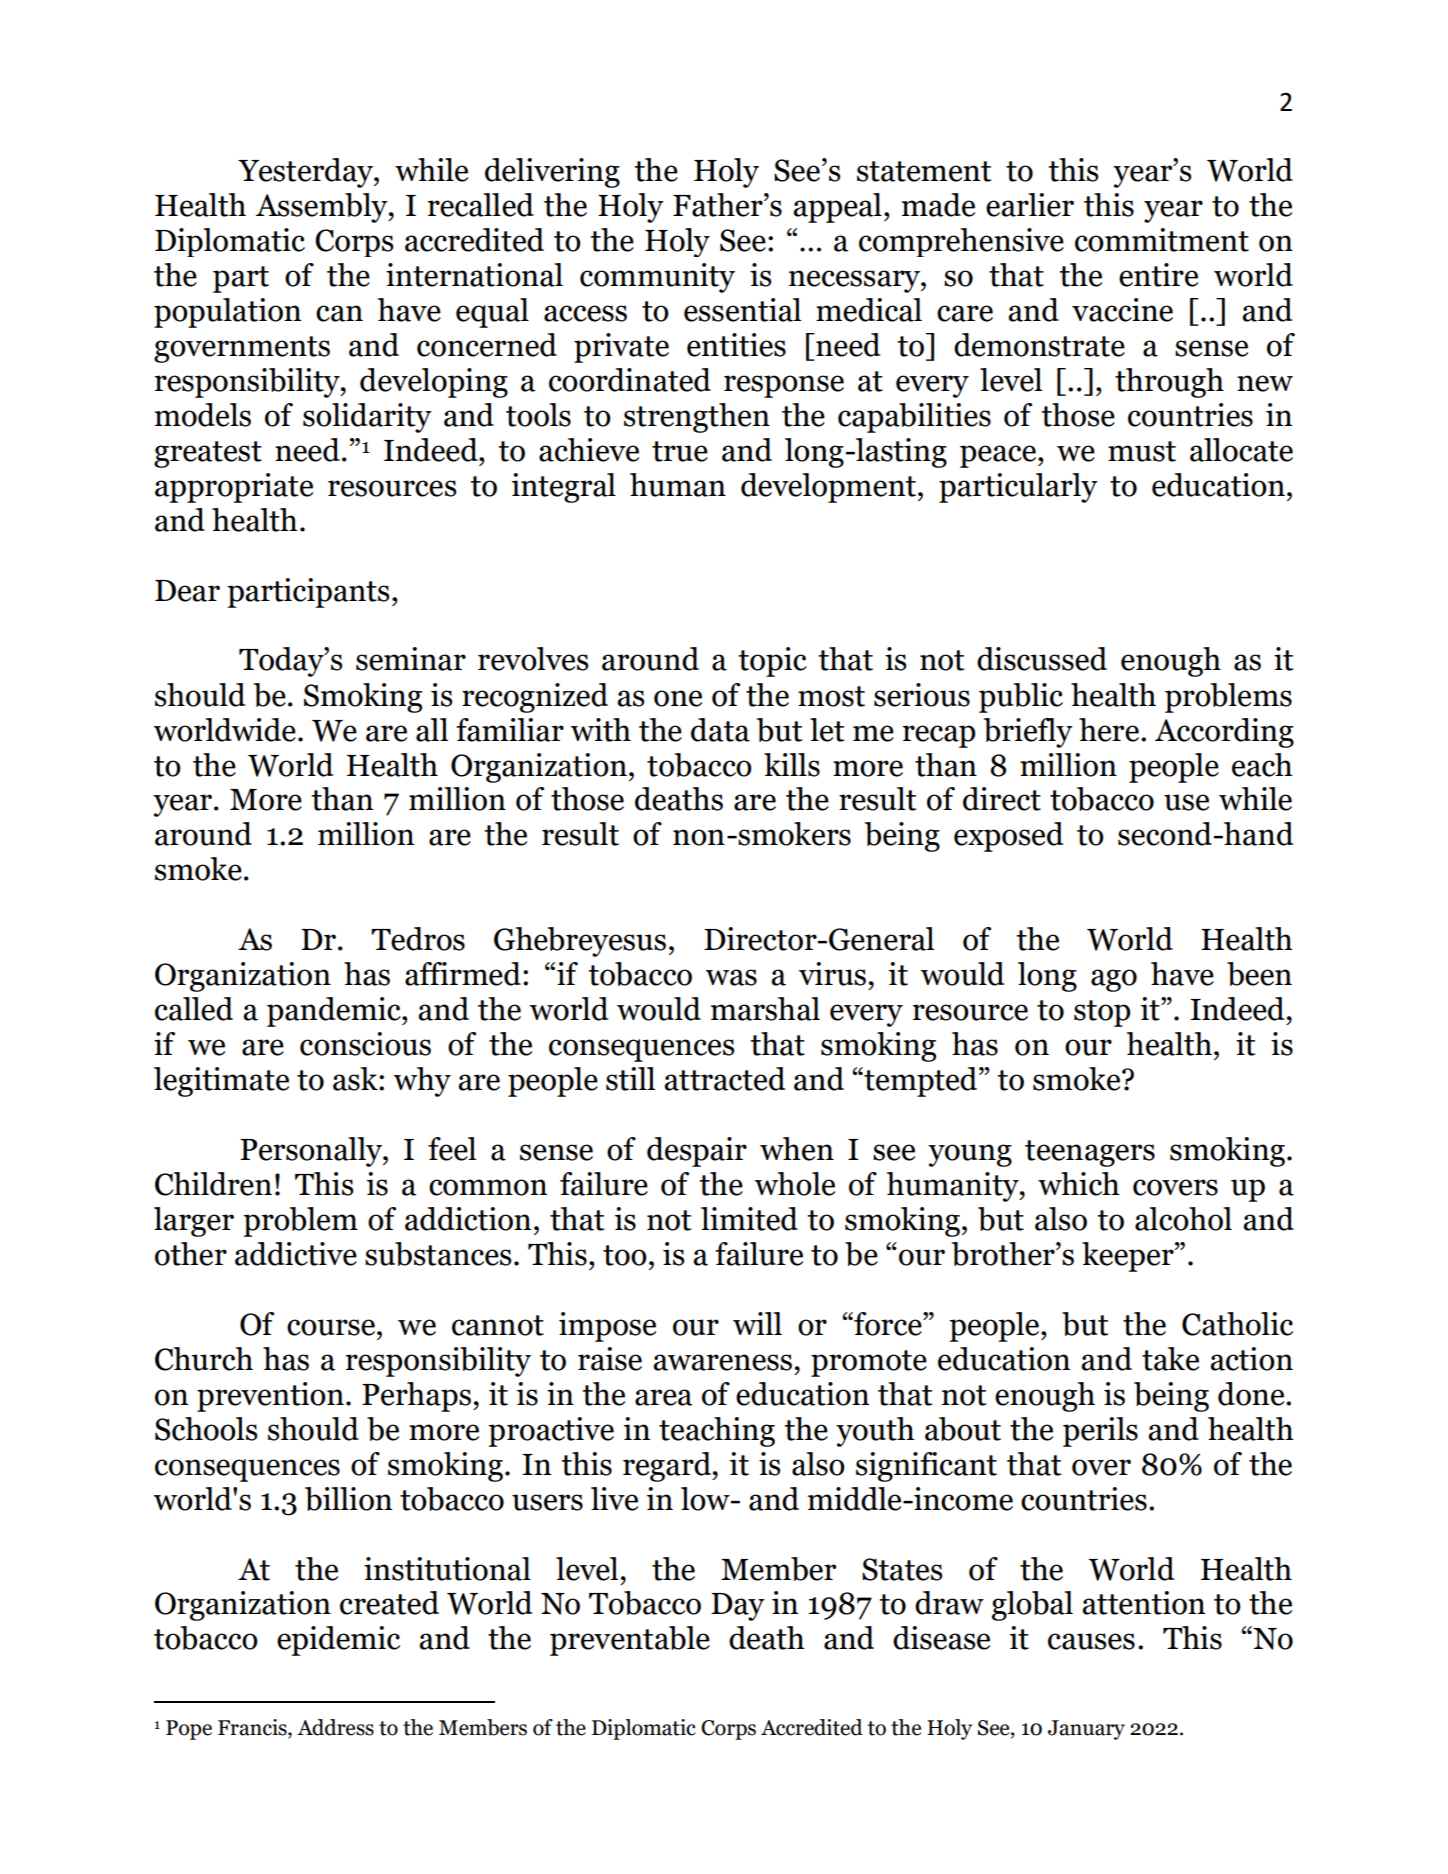  What do you see at coordinates (306, 173) in the document?
I see `Yesterday` at bounding box center [306, 173].
